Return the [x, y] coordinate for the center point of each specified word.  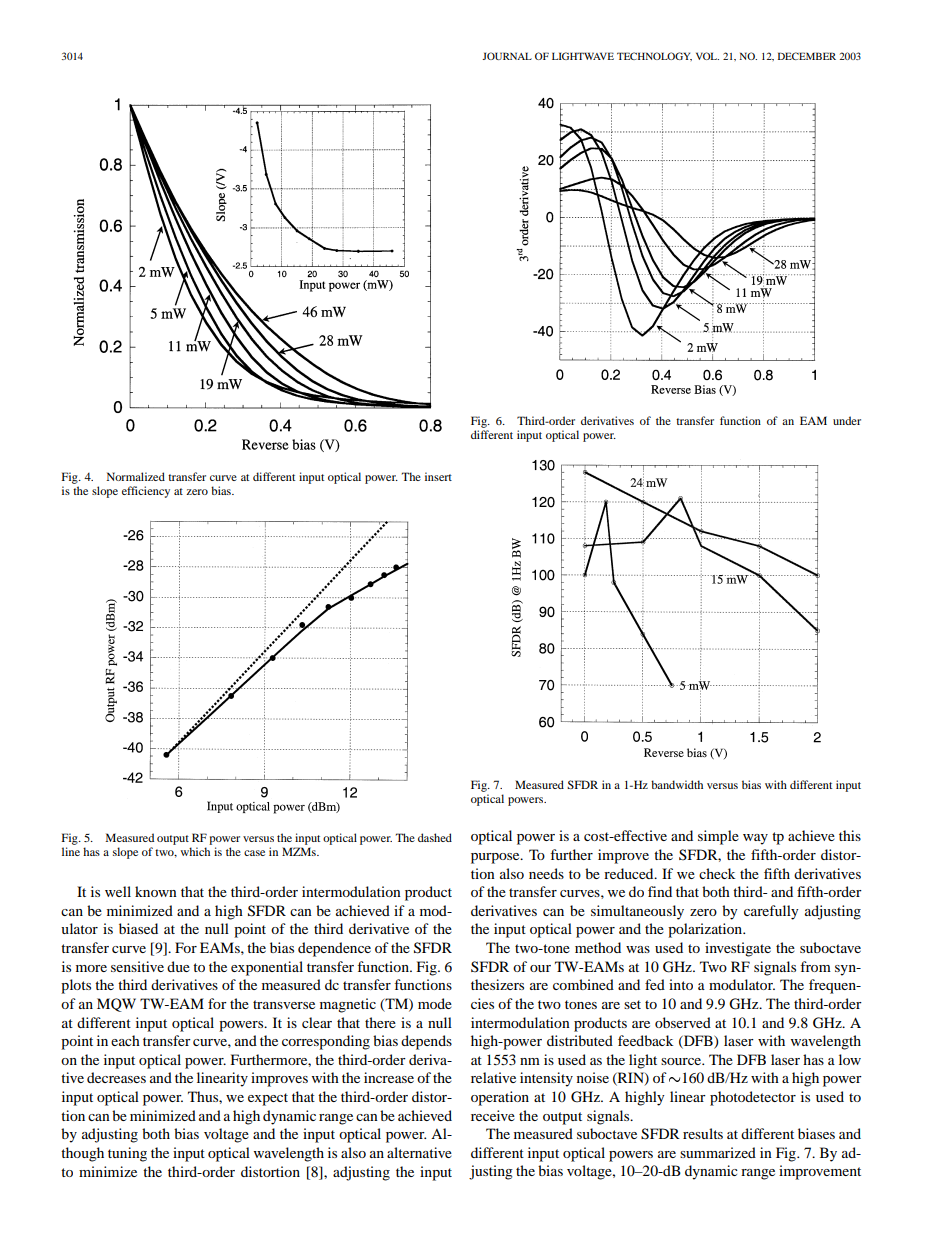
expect [268, 1099]
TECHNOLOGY [654, 56]
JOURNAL [507, 56]
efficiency [146, 492]
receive [493, 1115]
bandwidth [677, 784]
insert [438, 476]
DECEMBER [807, 56]
